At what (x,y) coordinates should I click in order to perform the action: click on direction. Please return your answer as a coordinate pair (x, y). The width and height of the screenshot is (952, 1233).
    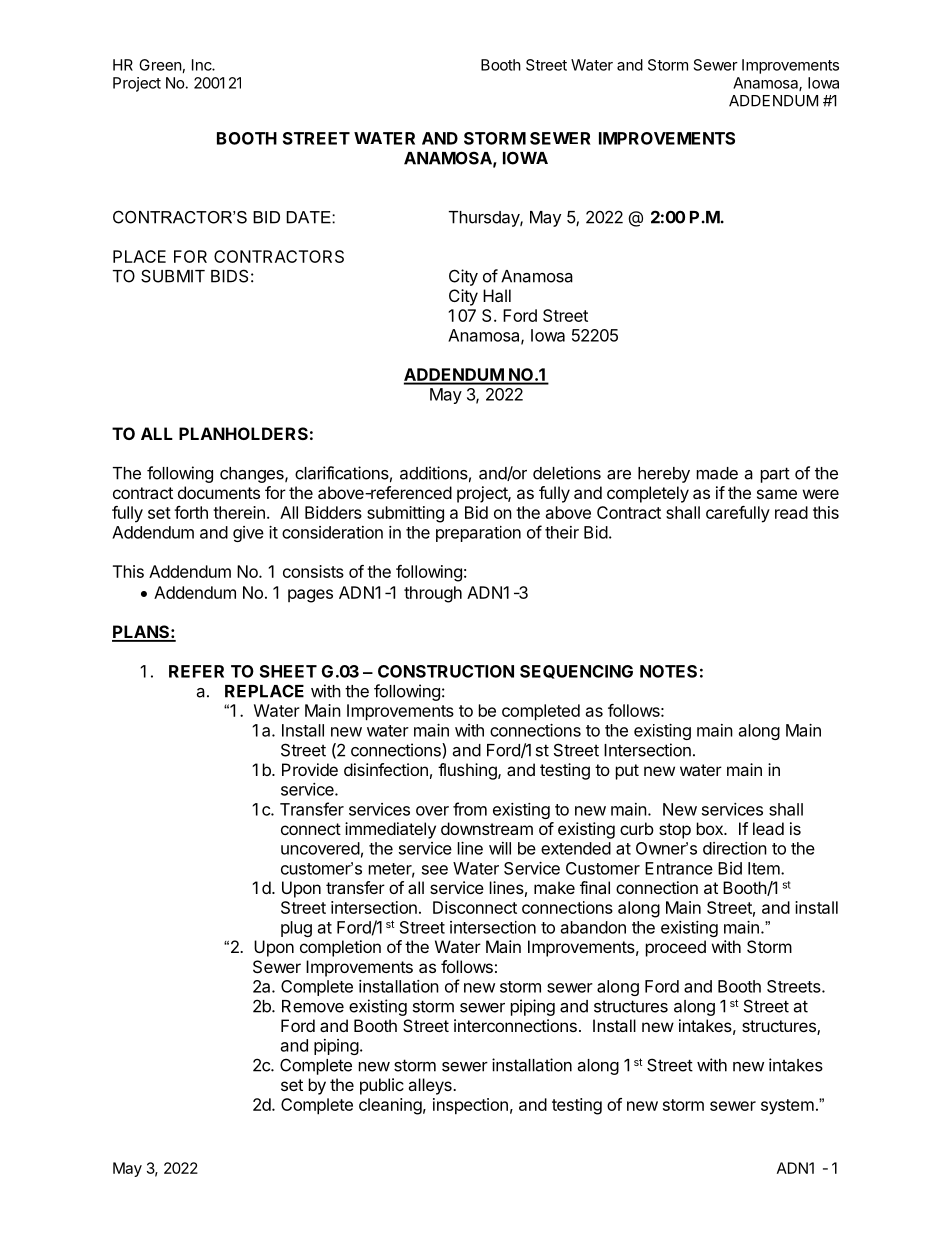
    Looking at the image, I should click on (735, 848).
